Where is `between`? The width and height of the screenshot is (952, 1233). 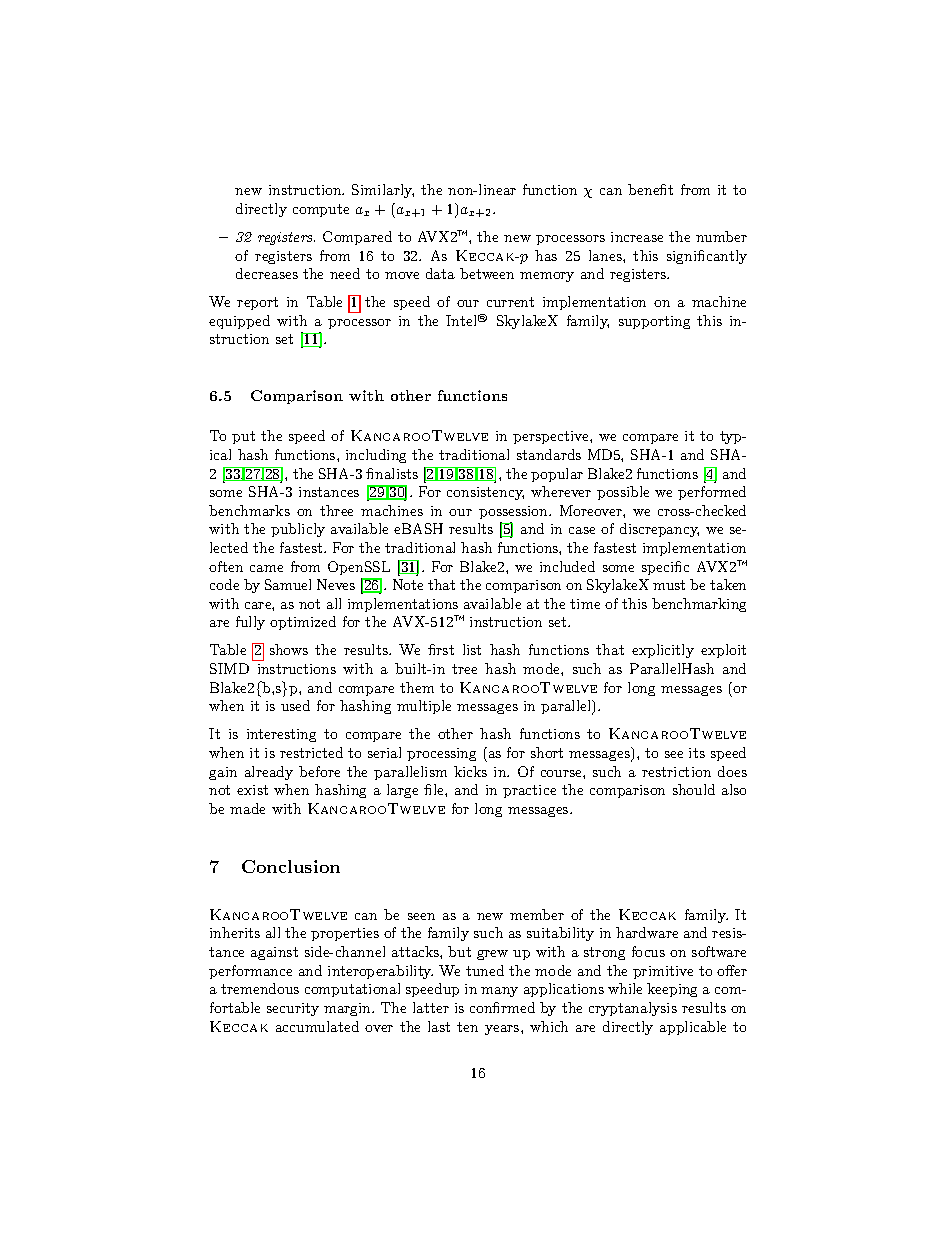 between is located at coordinates (487, 273).
